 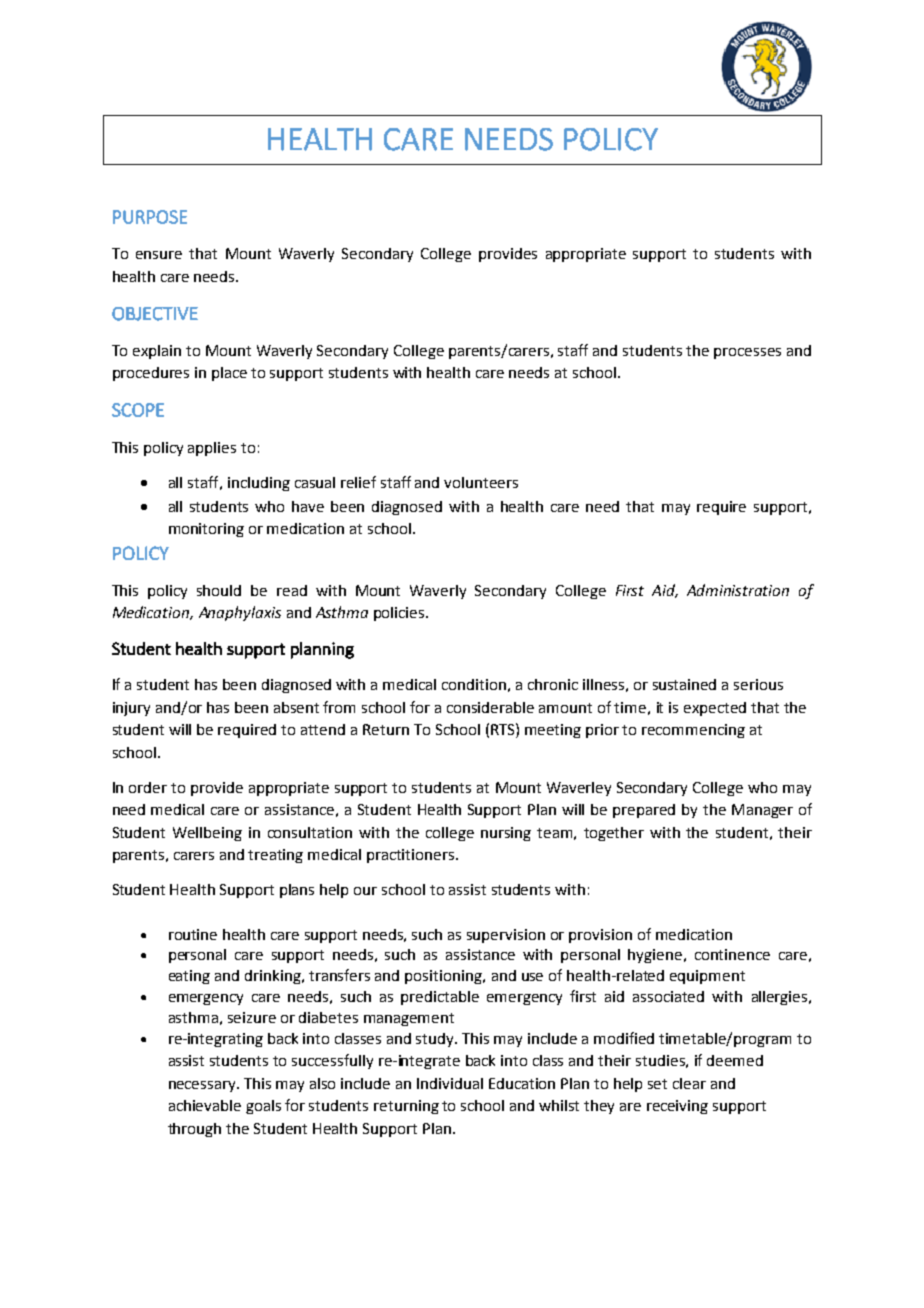 What do you see at coordinates (240, 613) in the screenshot?
I see `Anaphylaxis` at bounding box center [240, 613].
